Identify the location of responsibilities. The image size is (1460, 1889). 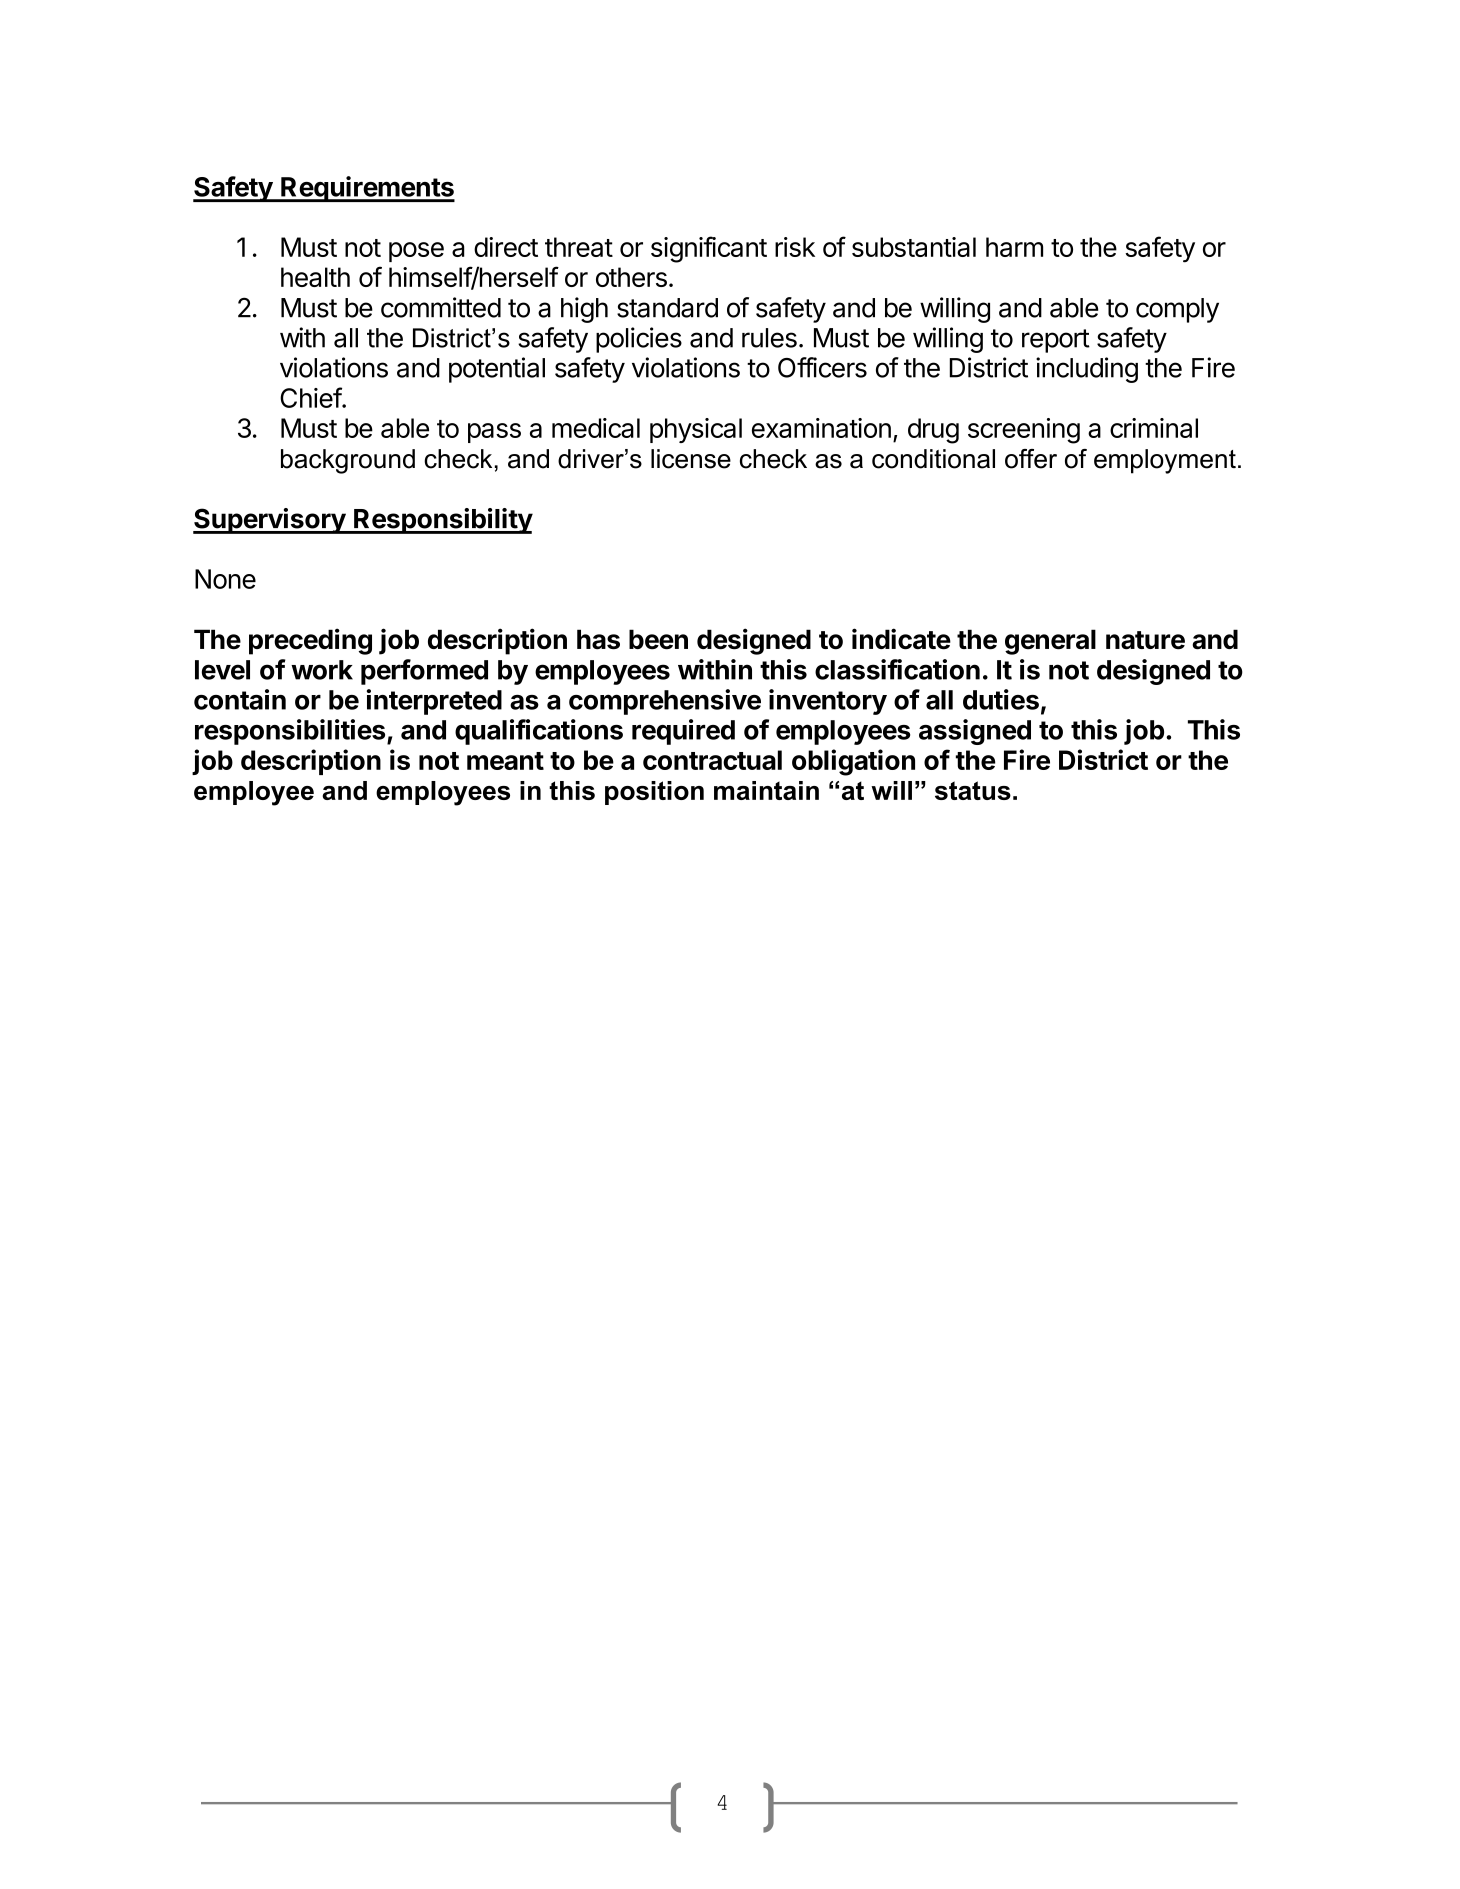
(290, 732).
